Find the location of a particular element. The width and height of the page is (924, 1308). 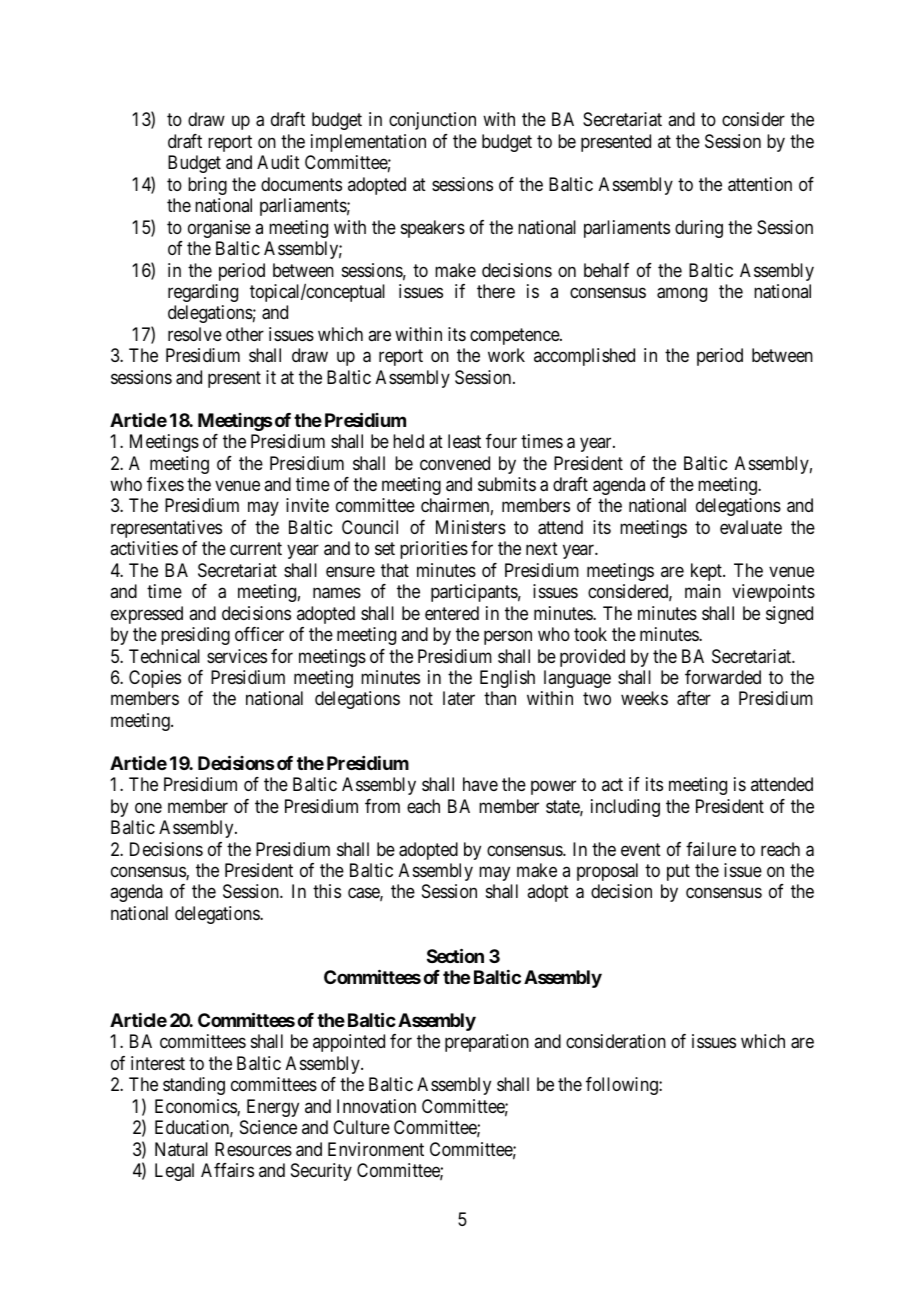

Environment is located at coordinates (376, 1149).
